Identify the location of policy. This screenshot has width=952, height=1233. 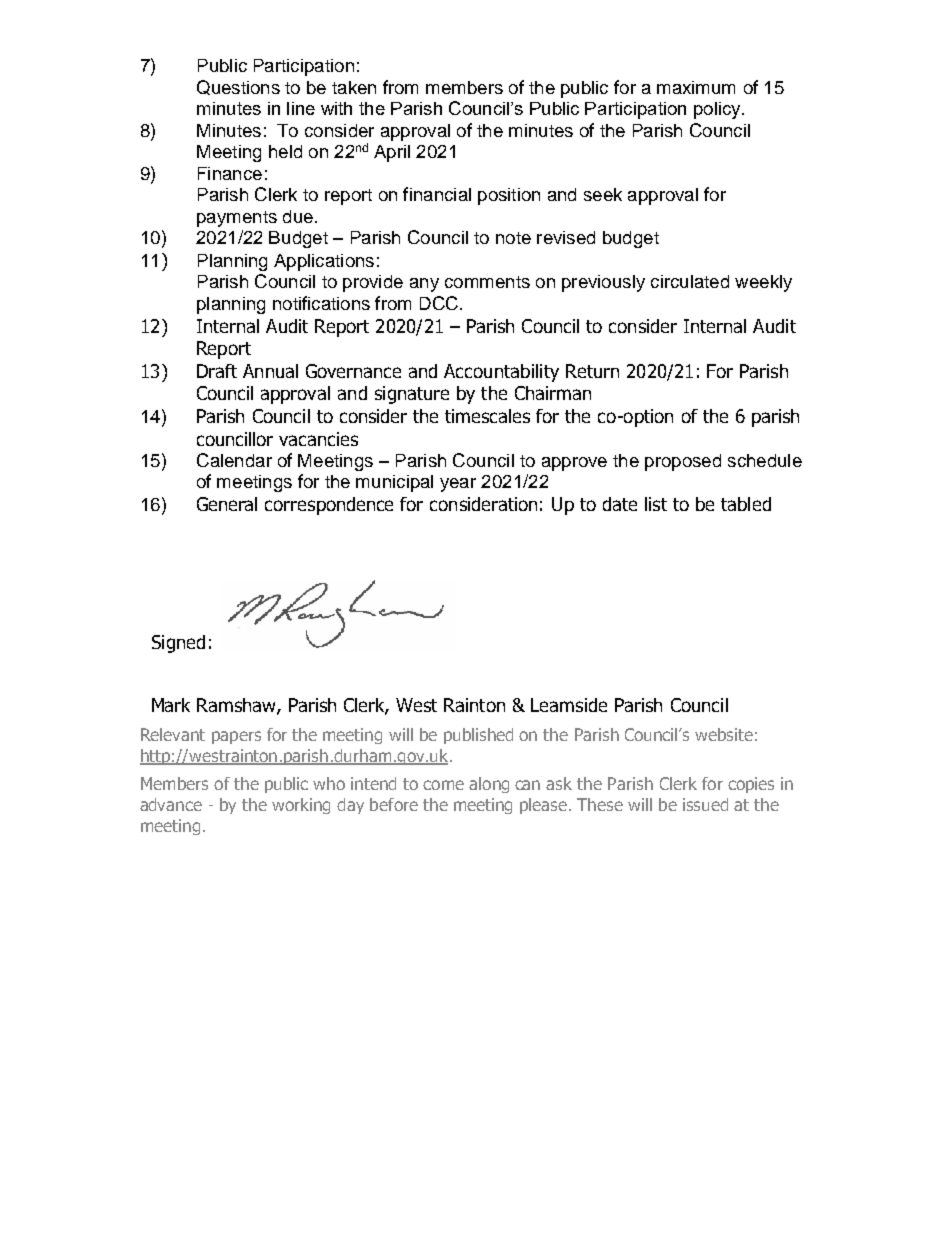
(718, 110).
